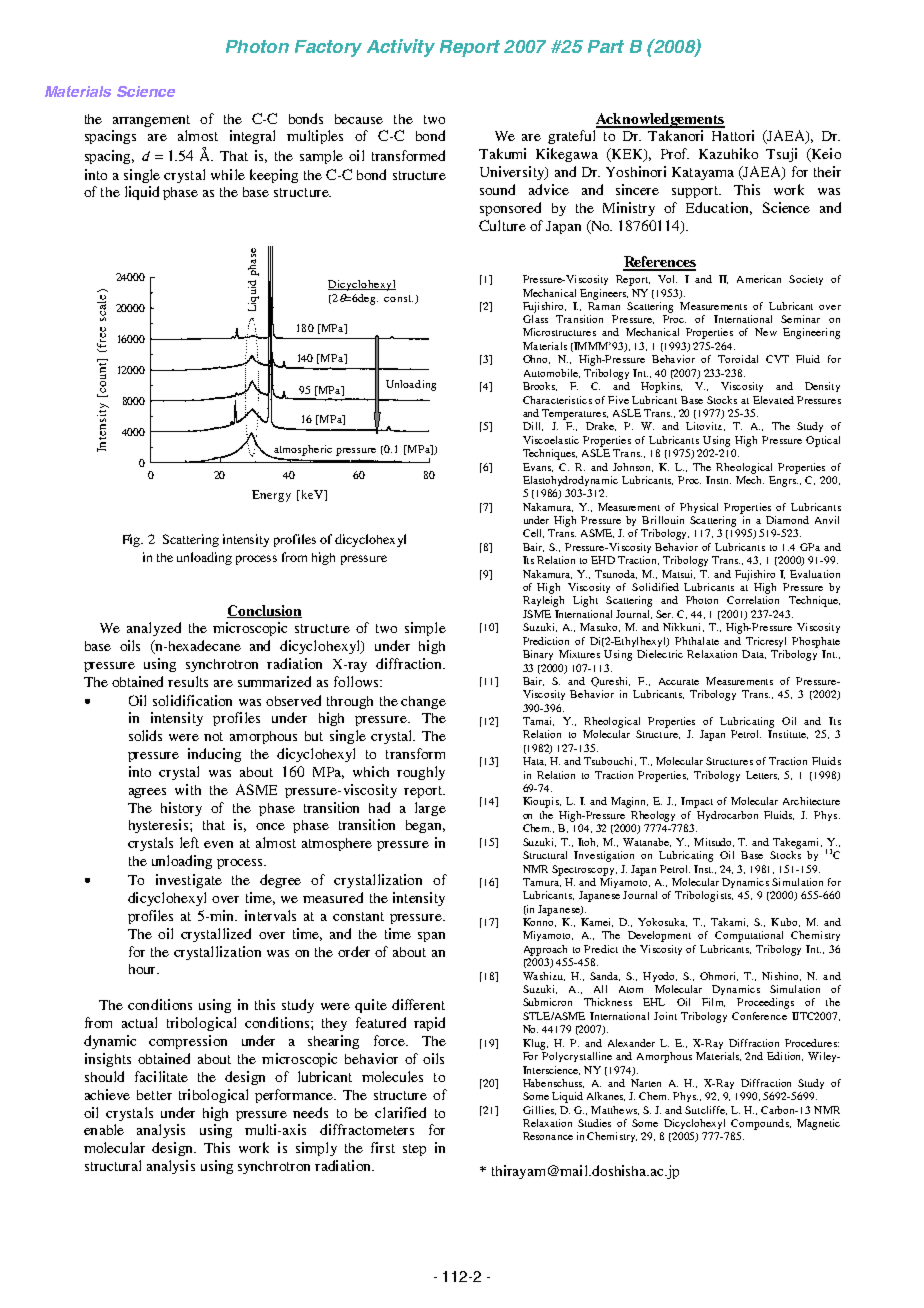  What do you see at coordinates (697, 641) in the document?
I see `Phthalate` at bounding box center [697, 641].
